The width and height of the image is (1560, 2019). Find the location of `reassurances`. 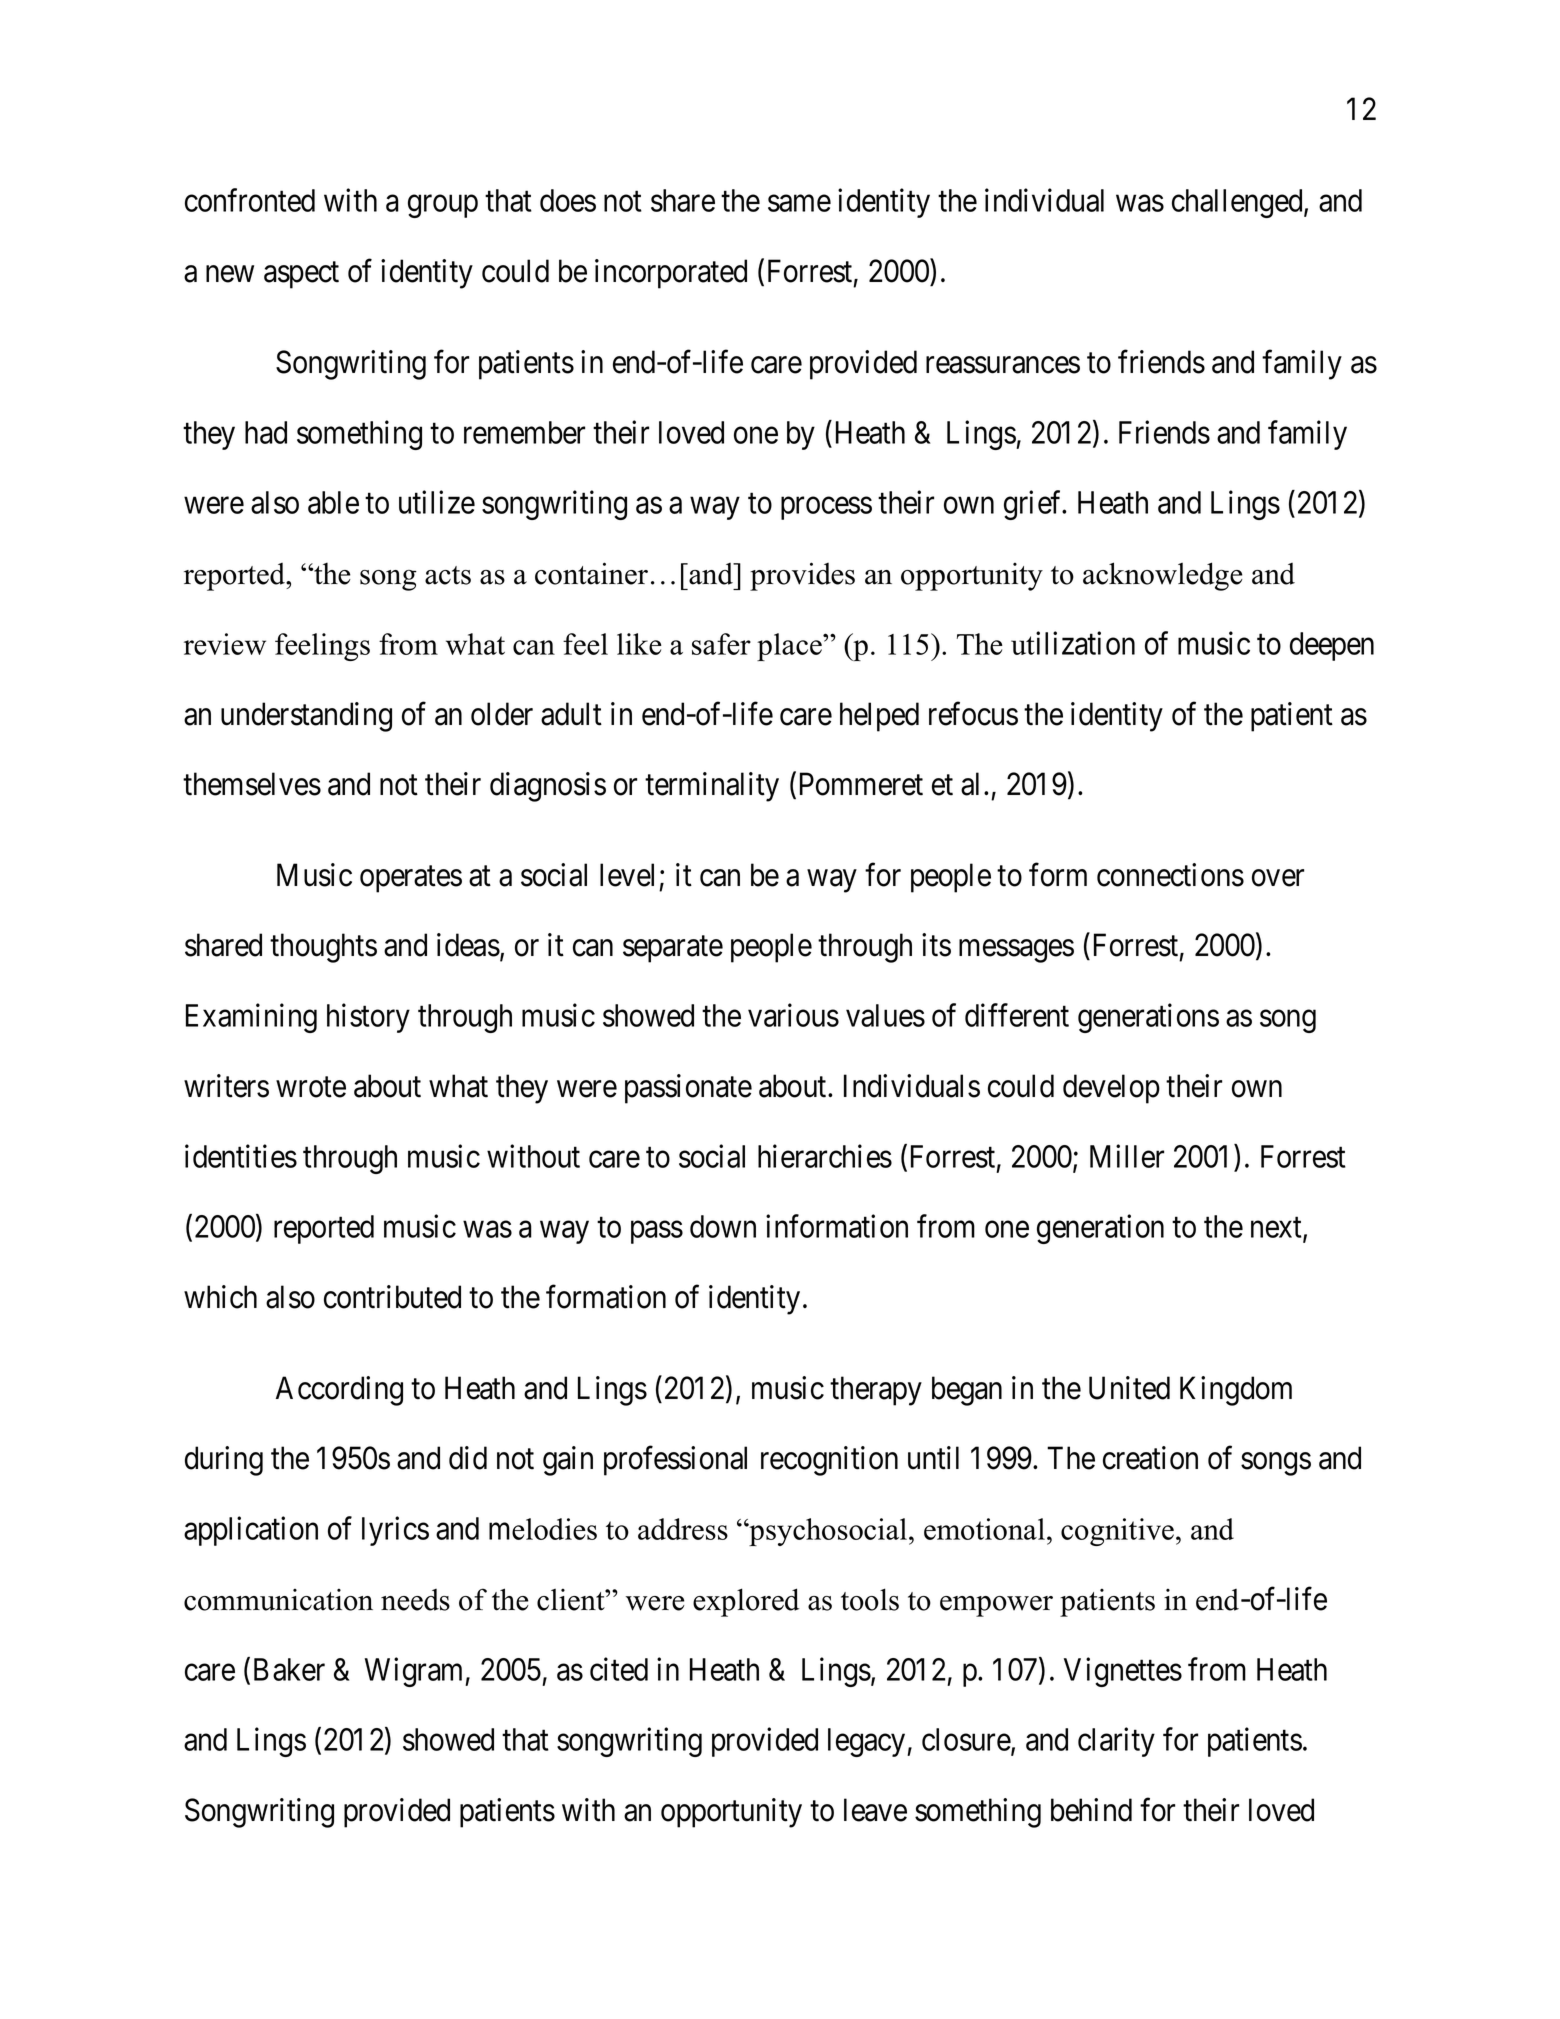

reassurances is located at coordinates (1003, 365).
